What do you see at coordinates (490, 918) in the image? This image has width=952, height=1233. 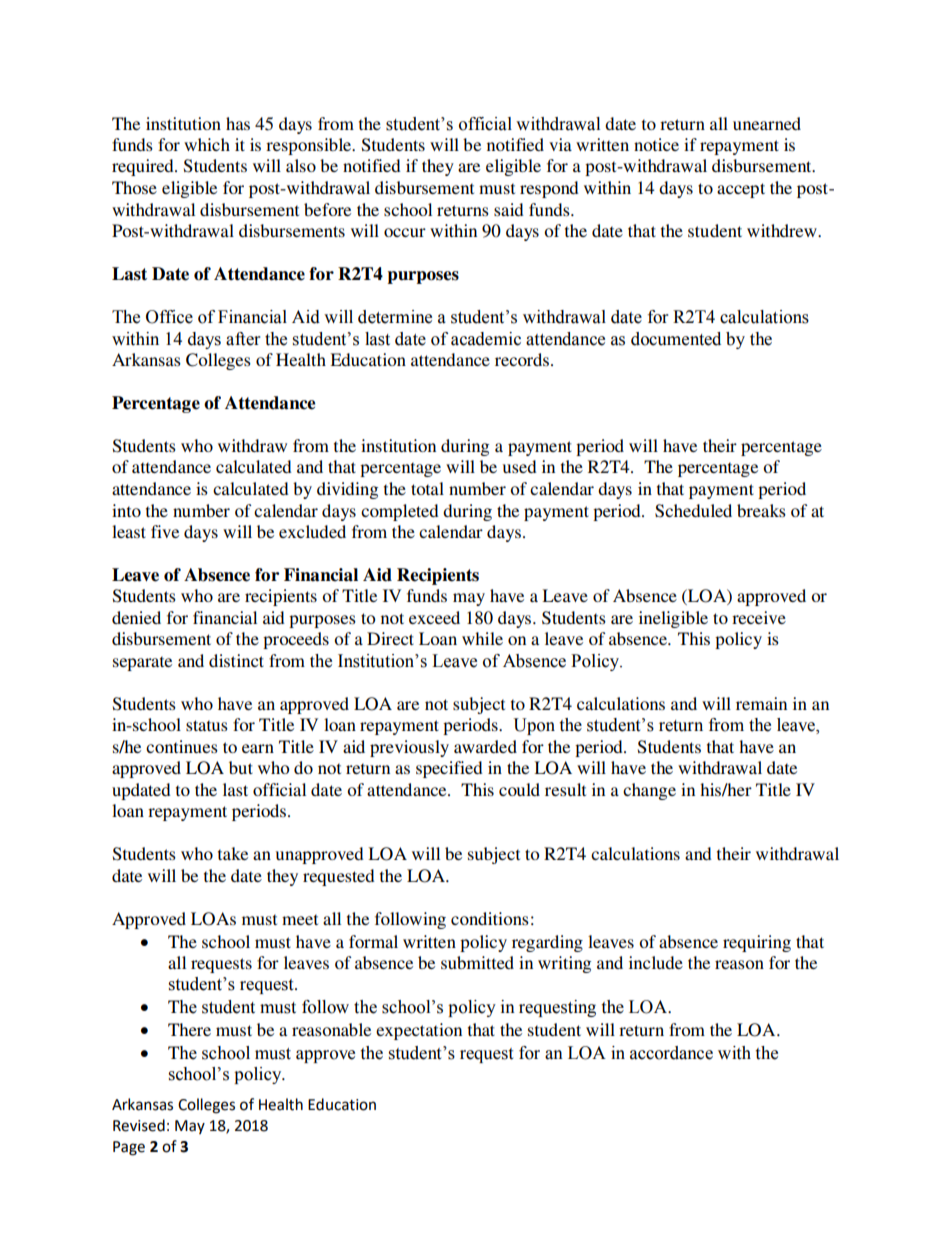 I see `conditions` at bounding box center [490, 918].
